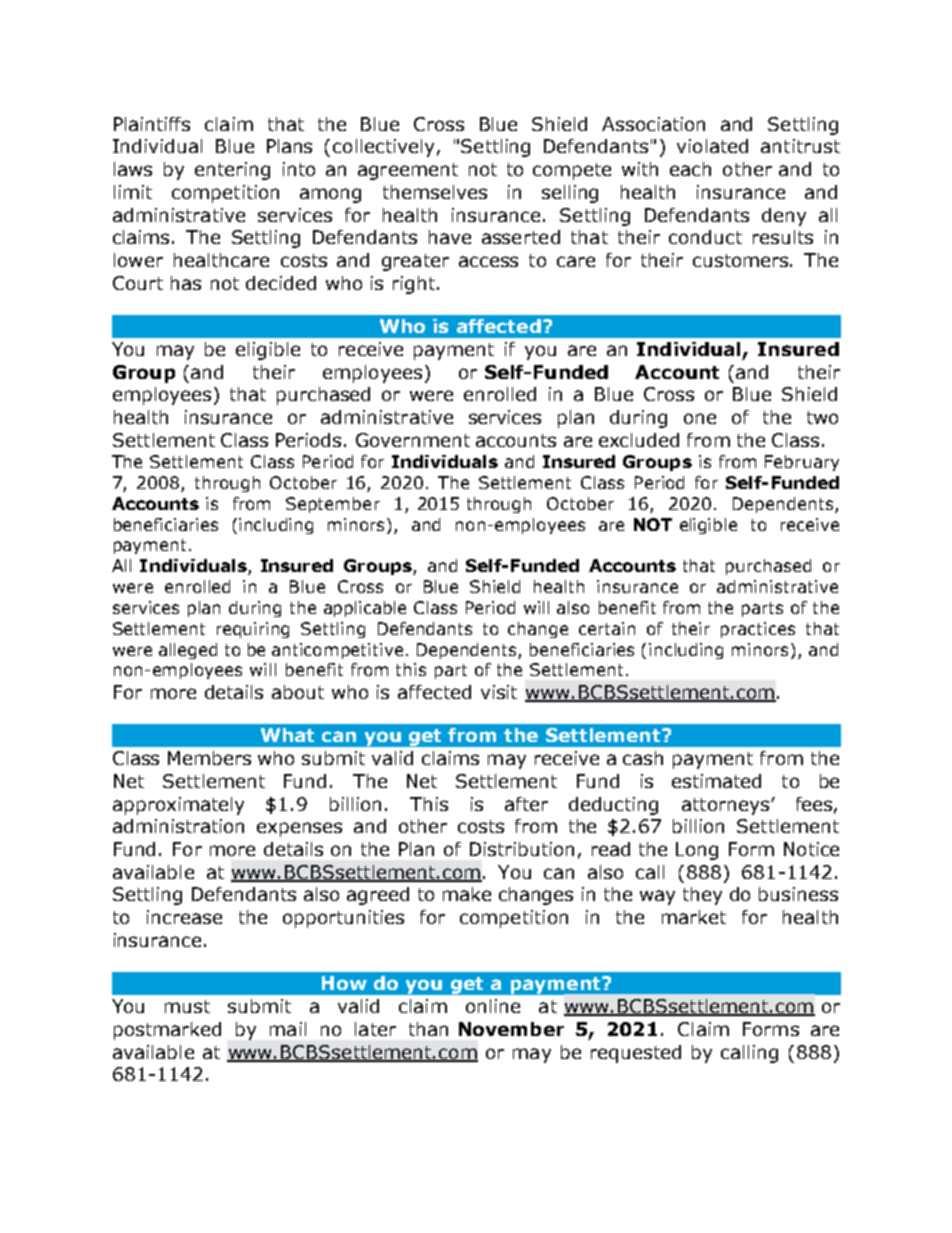 This image has width=952, height=1233. I want to click on practices, so click(758, 630).
